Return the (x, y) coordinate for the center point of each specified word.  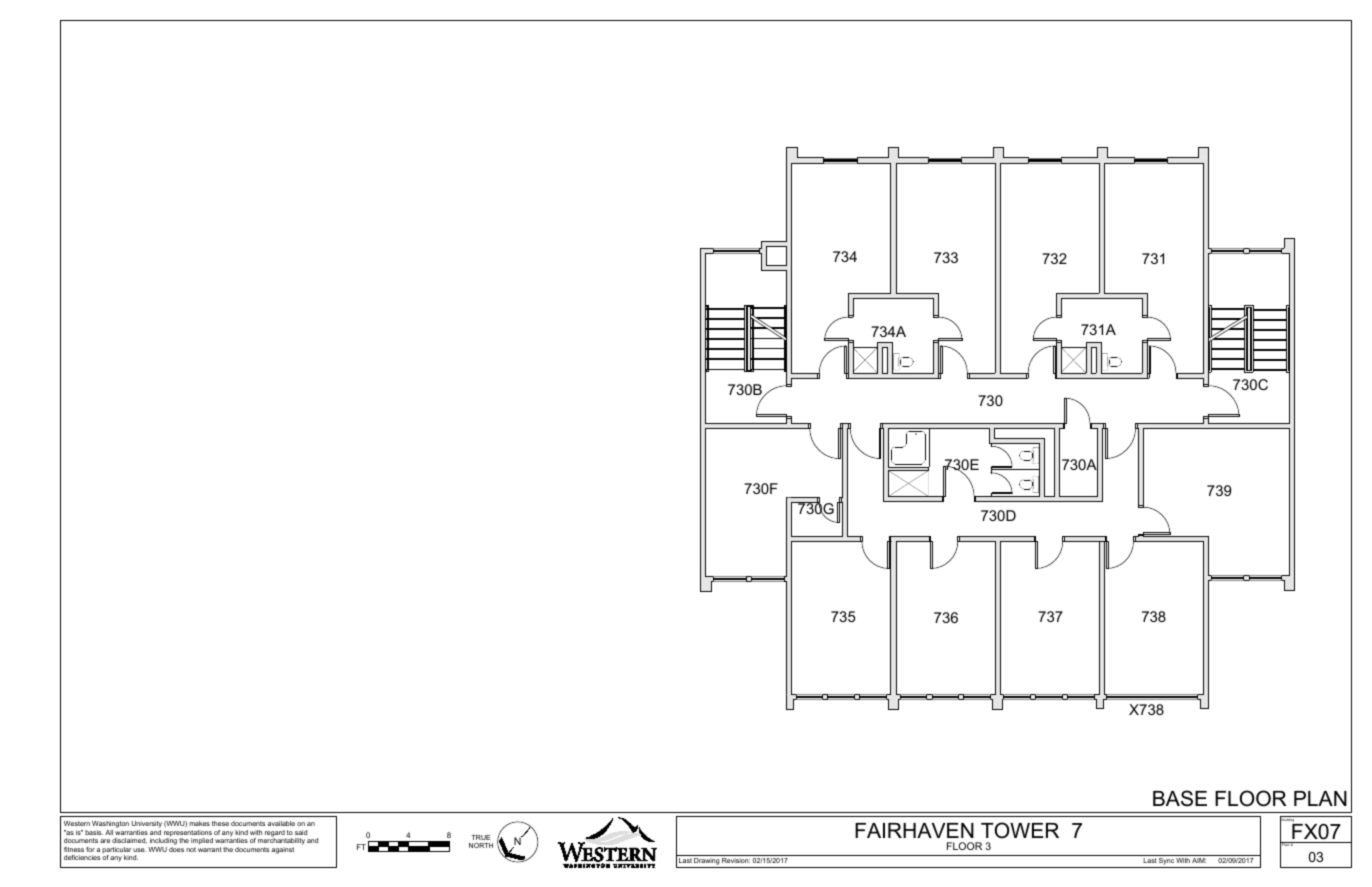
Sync (1166, 863)
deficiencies (82, 857)
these (220, 823)
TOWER (1020, 830)
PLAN (1320, 798)
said (301, 832)
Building (1288, 820)
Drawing (707, 863)
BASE (1180, 798)
